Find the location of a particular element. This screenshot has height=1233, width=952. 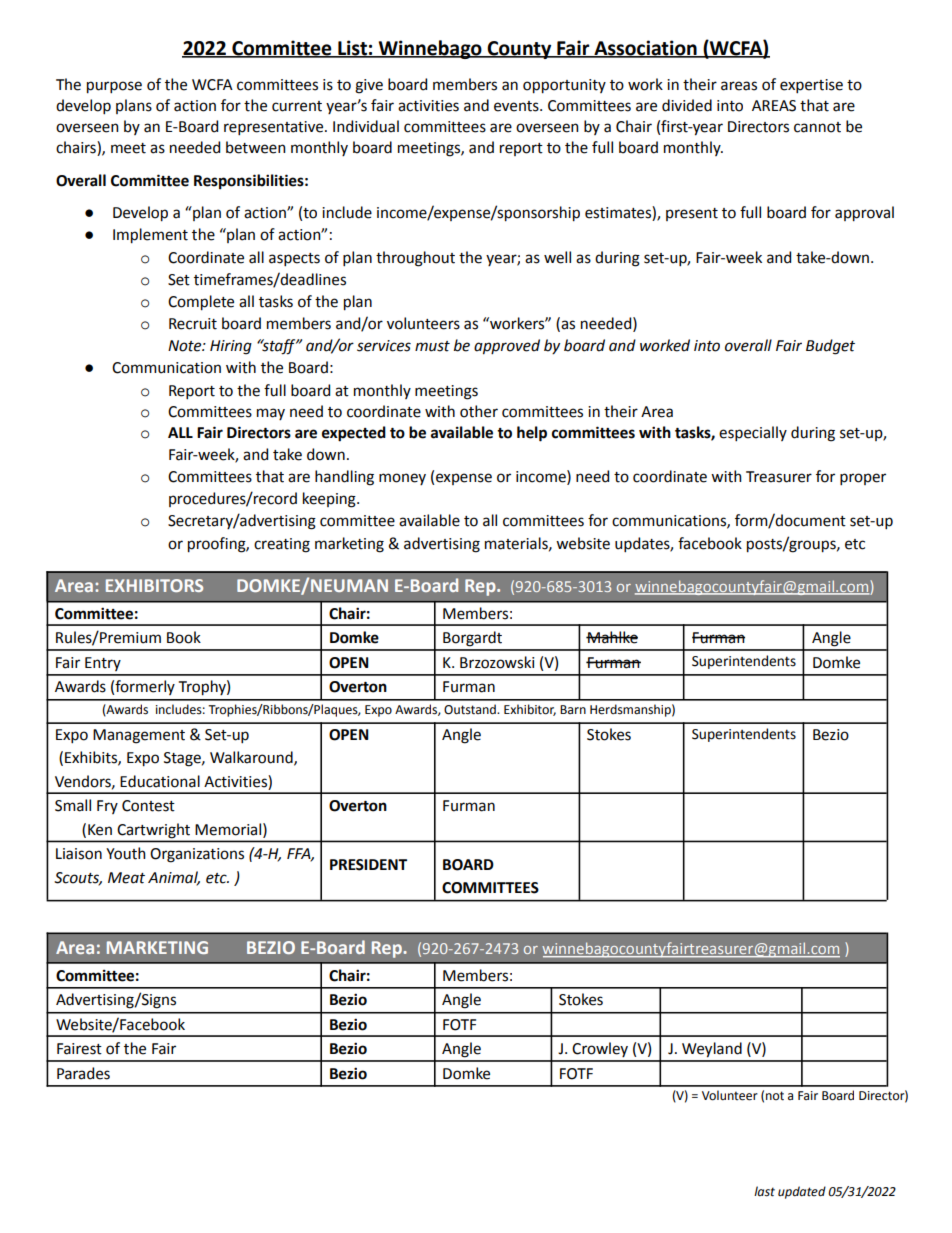

Parades is located at coordinates (83, 1073).
